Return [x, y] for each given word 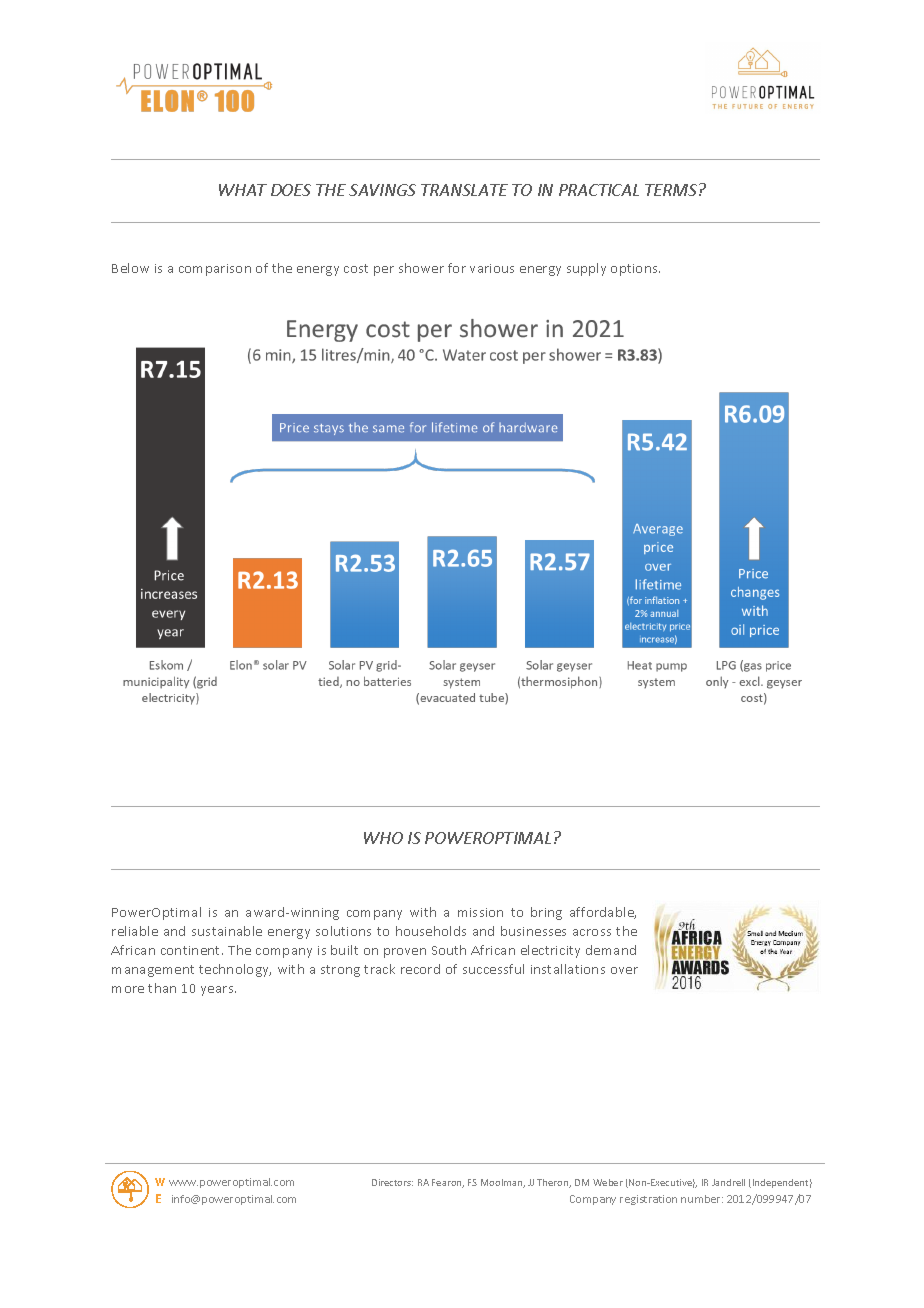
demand [611, 950]
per [384, 271]
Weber [608, 1182]
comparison [215, 270]
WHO [383, 838]
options [635, 270]
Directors [392, 1182]
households [431, 931]
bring [546, 913]
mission [480, 912]
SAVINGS [382, 190]
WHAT [243, 190]
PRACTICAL [599, 190]
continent [192, 950]
